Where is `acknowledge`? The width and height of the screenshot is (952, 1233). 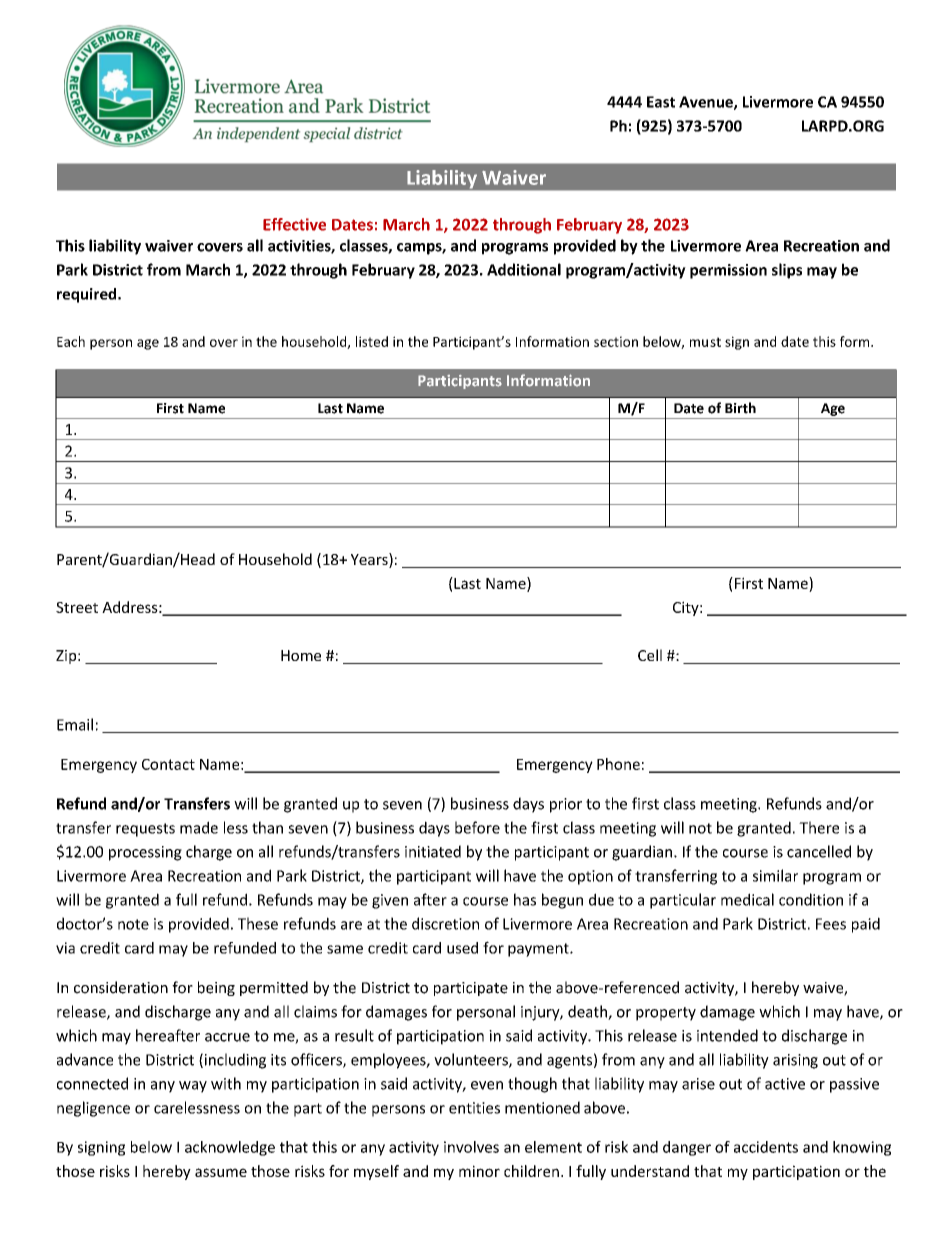
acknowledge is located at coordinates (230, 1148).
